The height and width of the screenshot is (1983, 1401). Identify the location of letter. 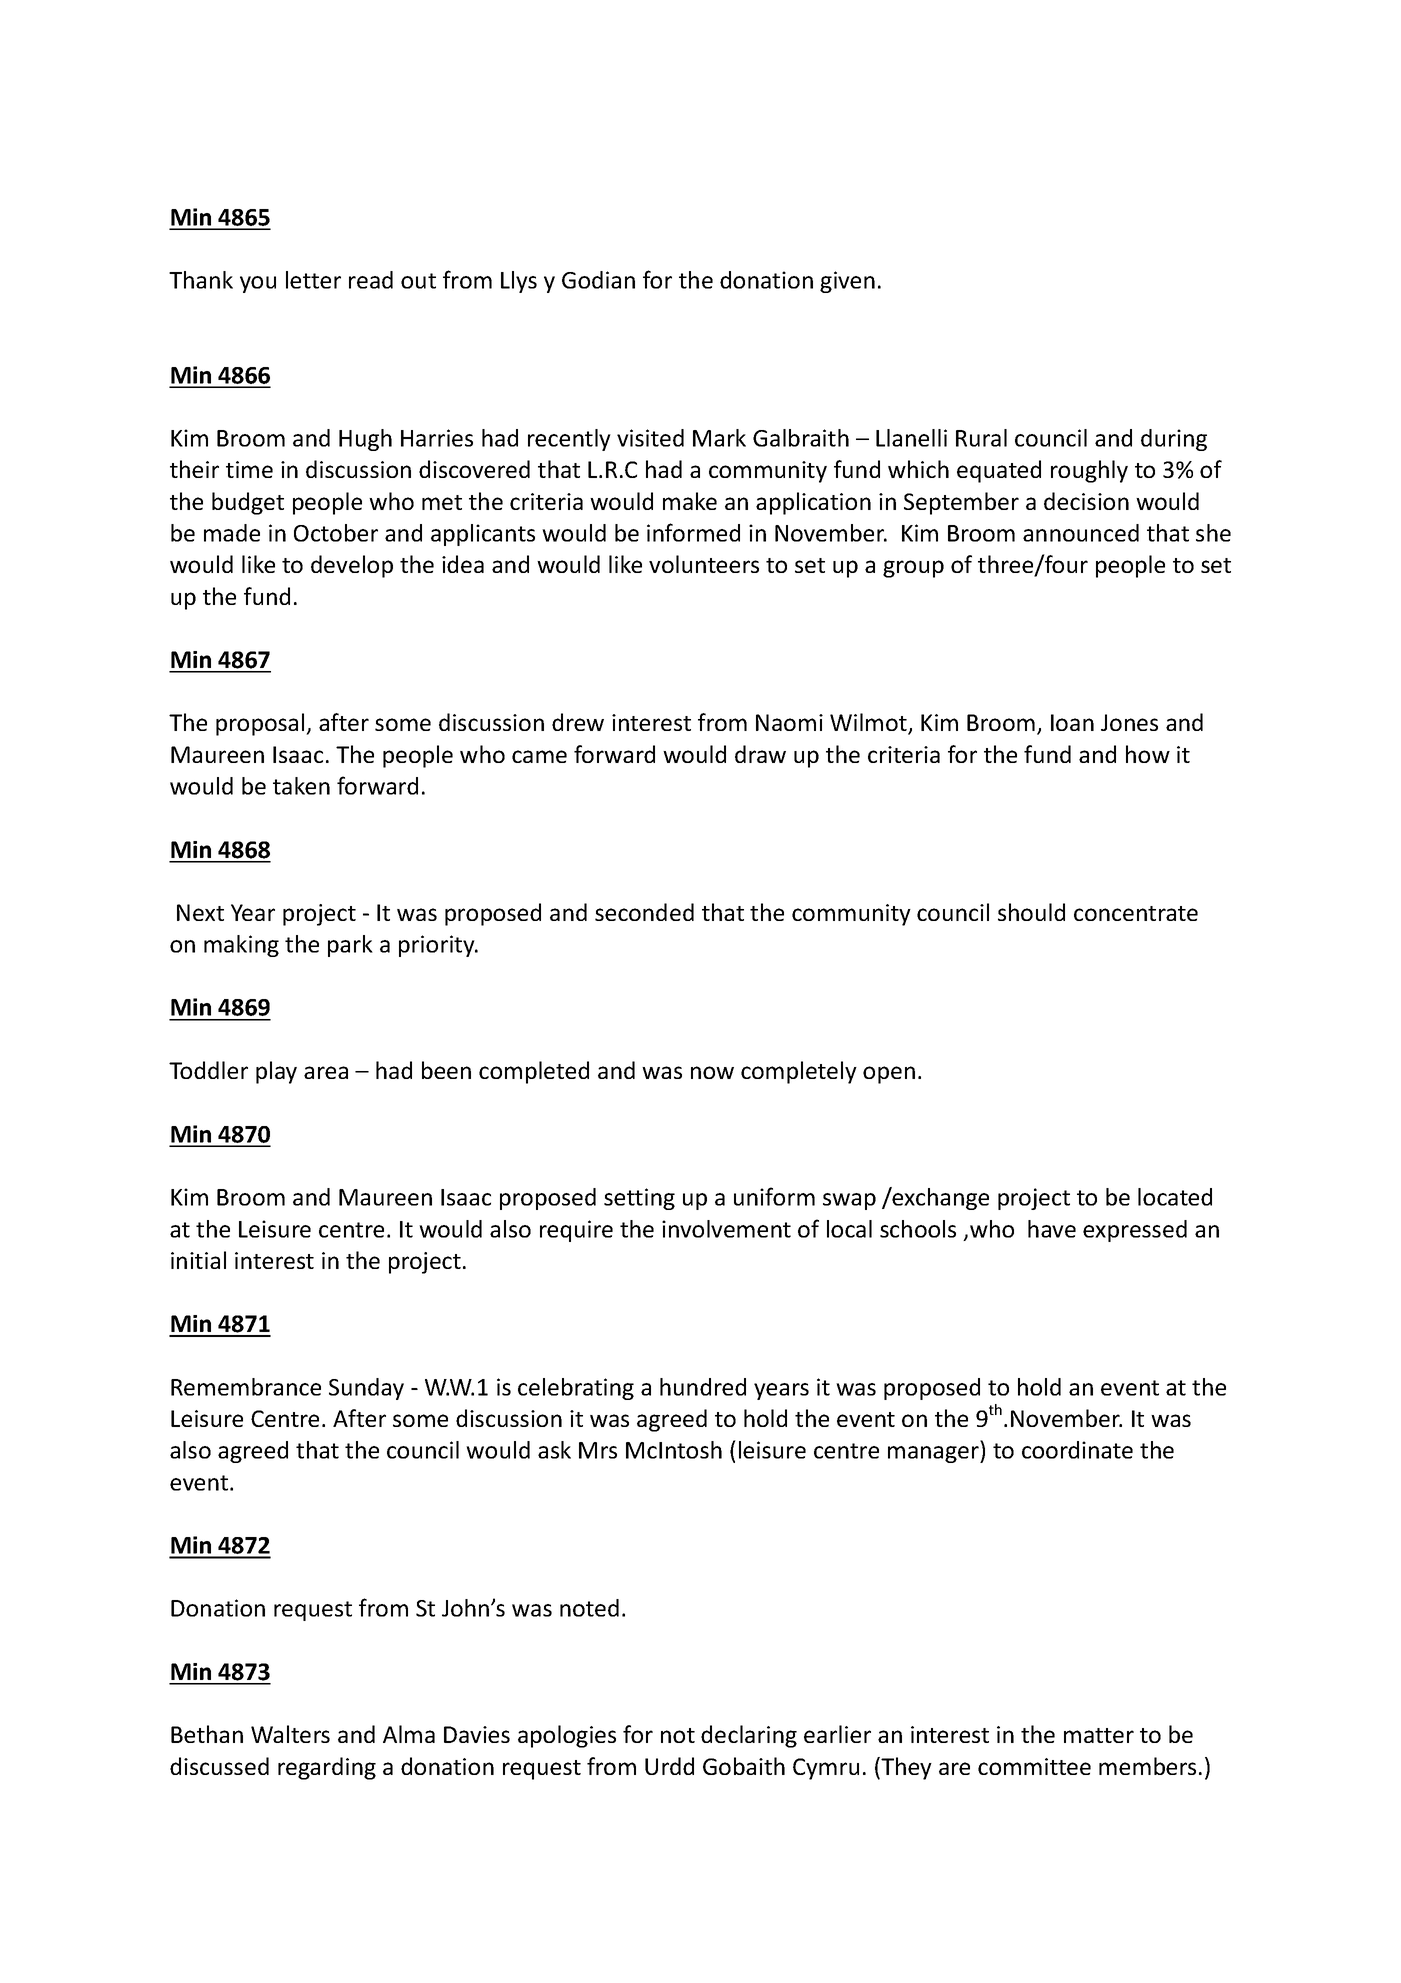
(313, 280).
